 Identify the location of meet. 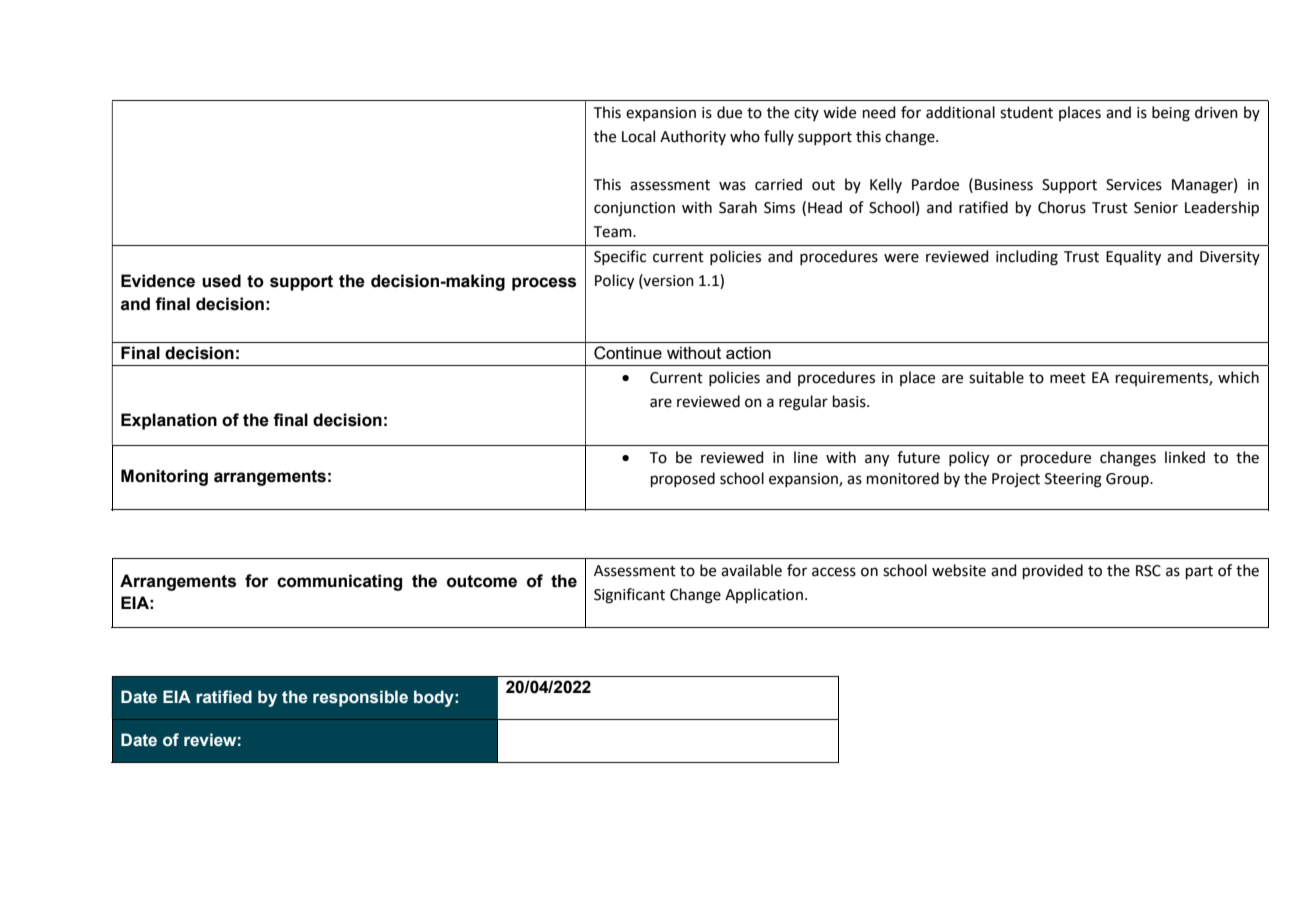
(1068, 378).
